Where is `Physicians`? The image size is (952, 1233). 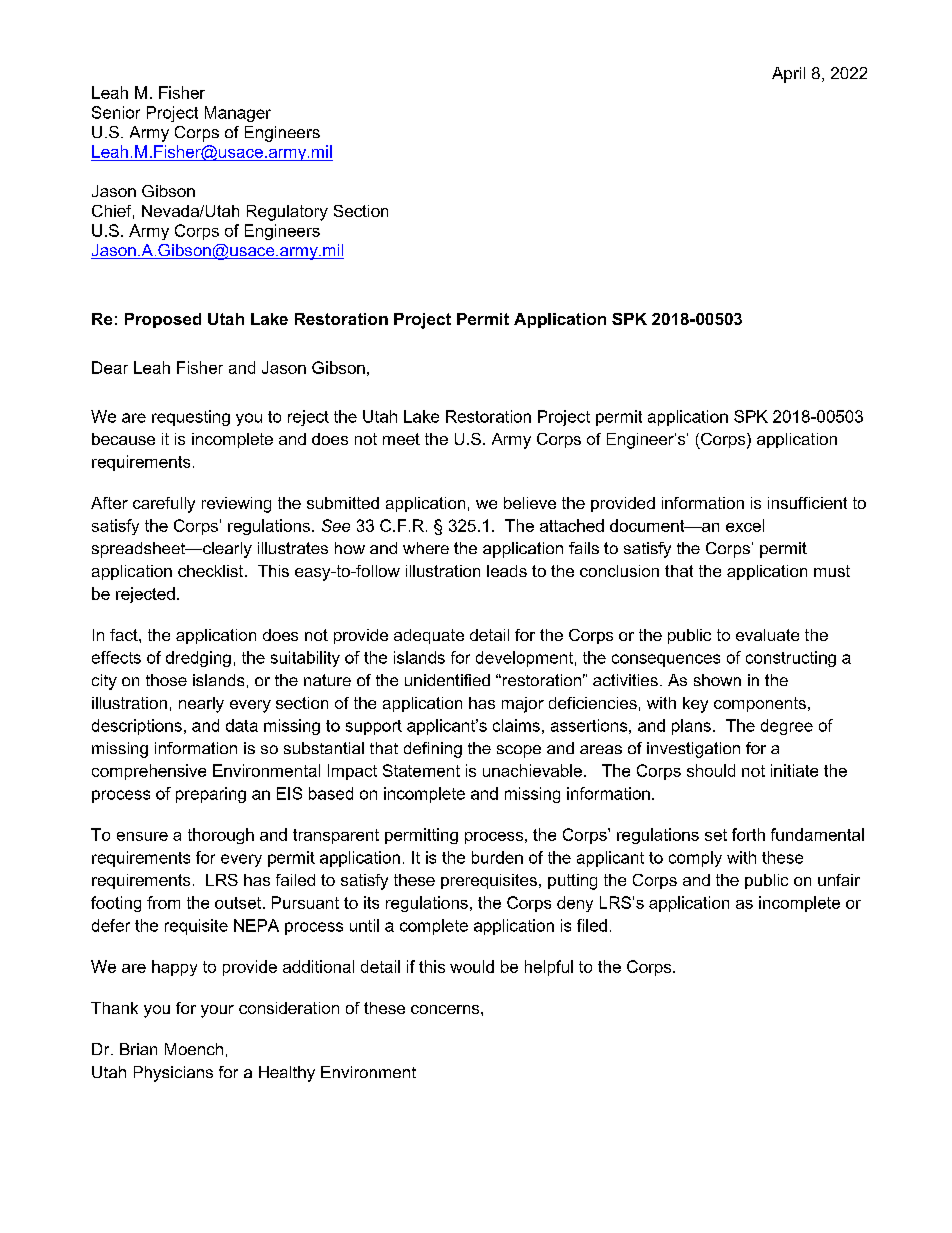 Physicians is located at coordinates (173, 1074).
